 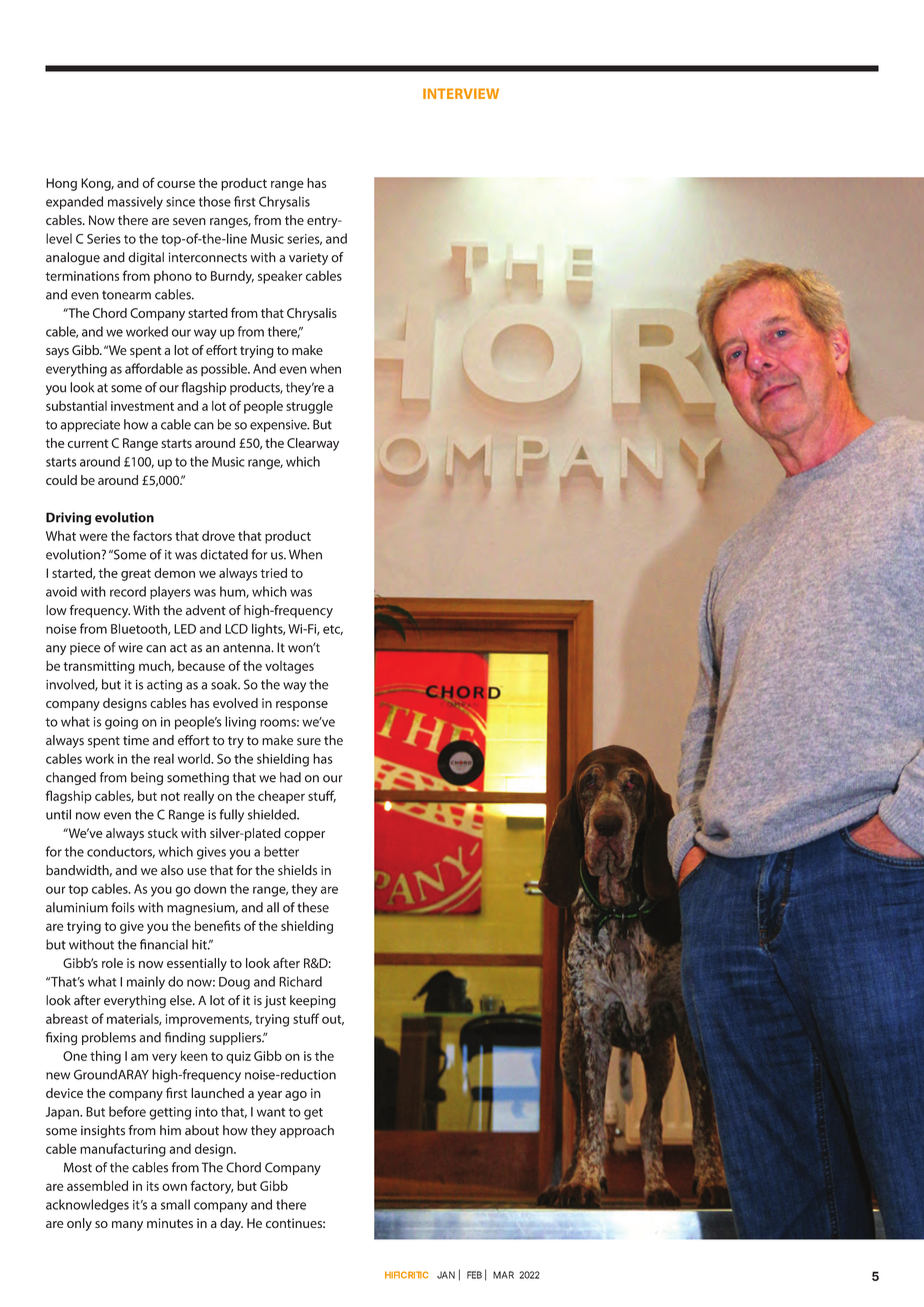 I want to click on massively, so click(x=135, y=203).
